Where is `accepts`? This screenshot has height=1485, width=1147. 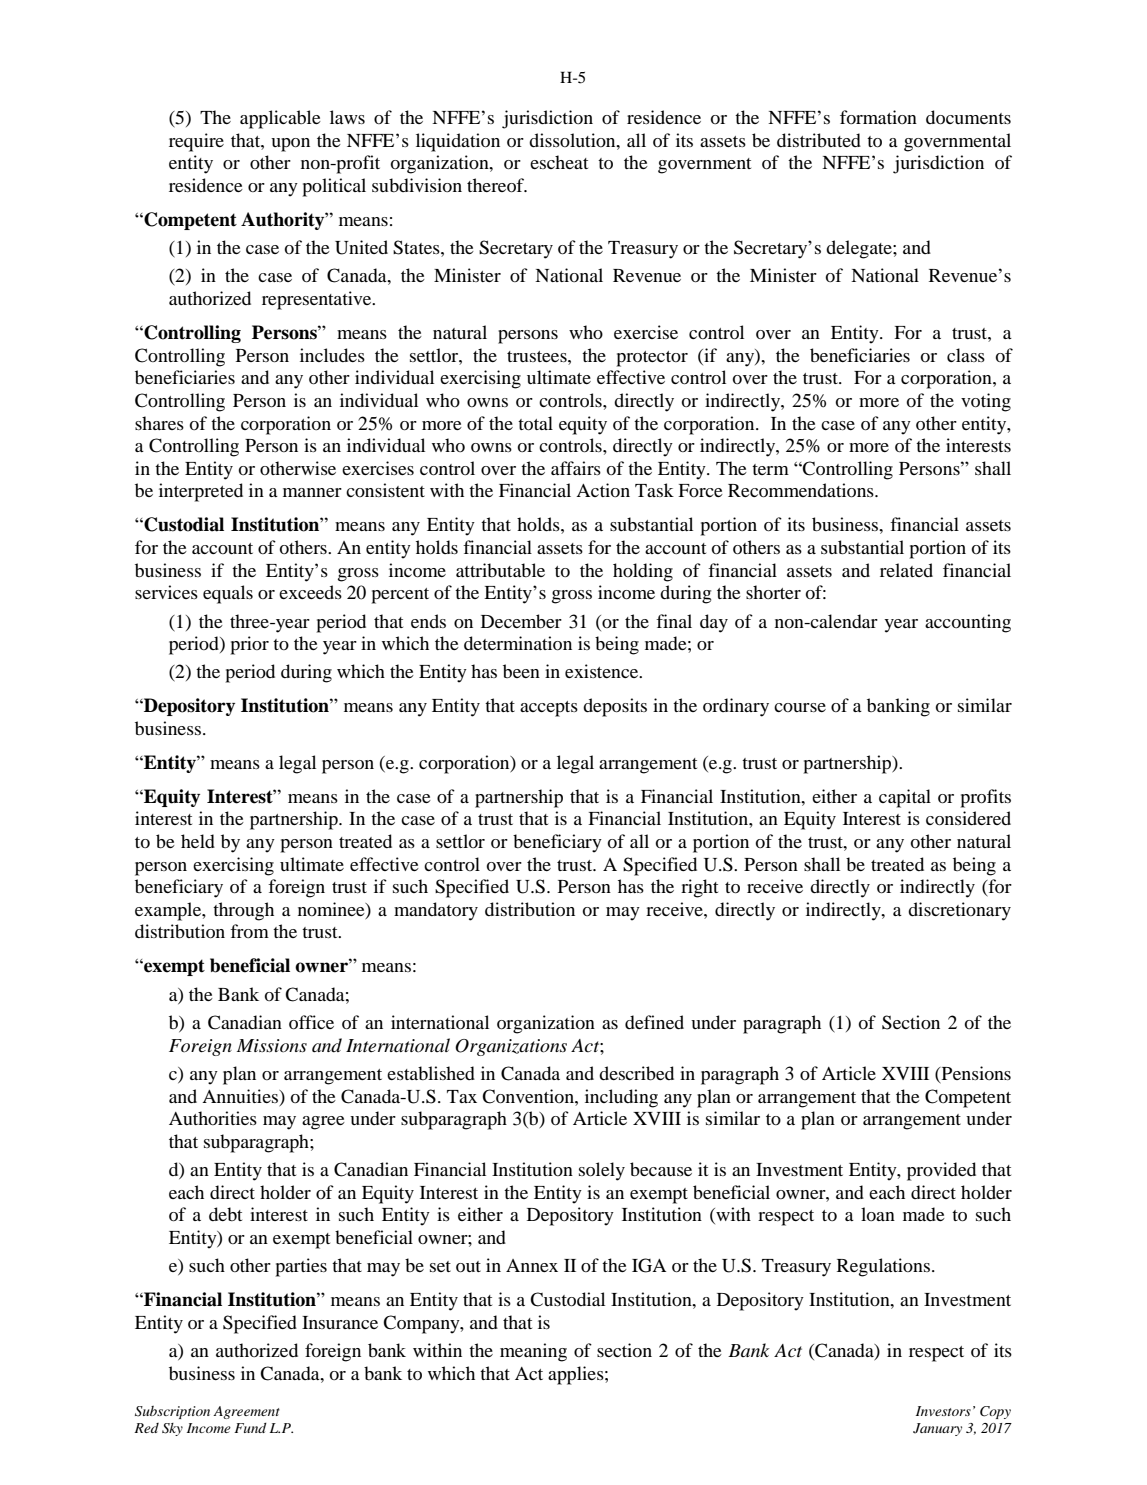 accepts is located at coordinates (549, 709).
